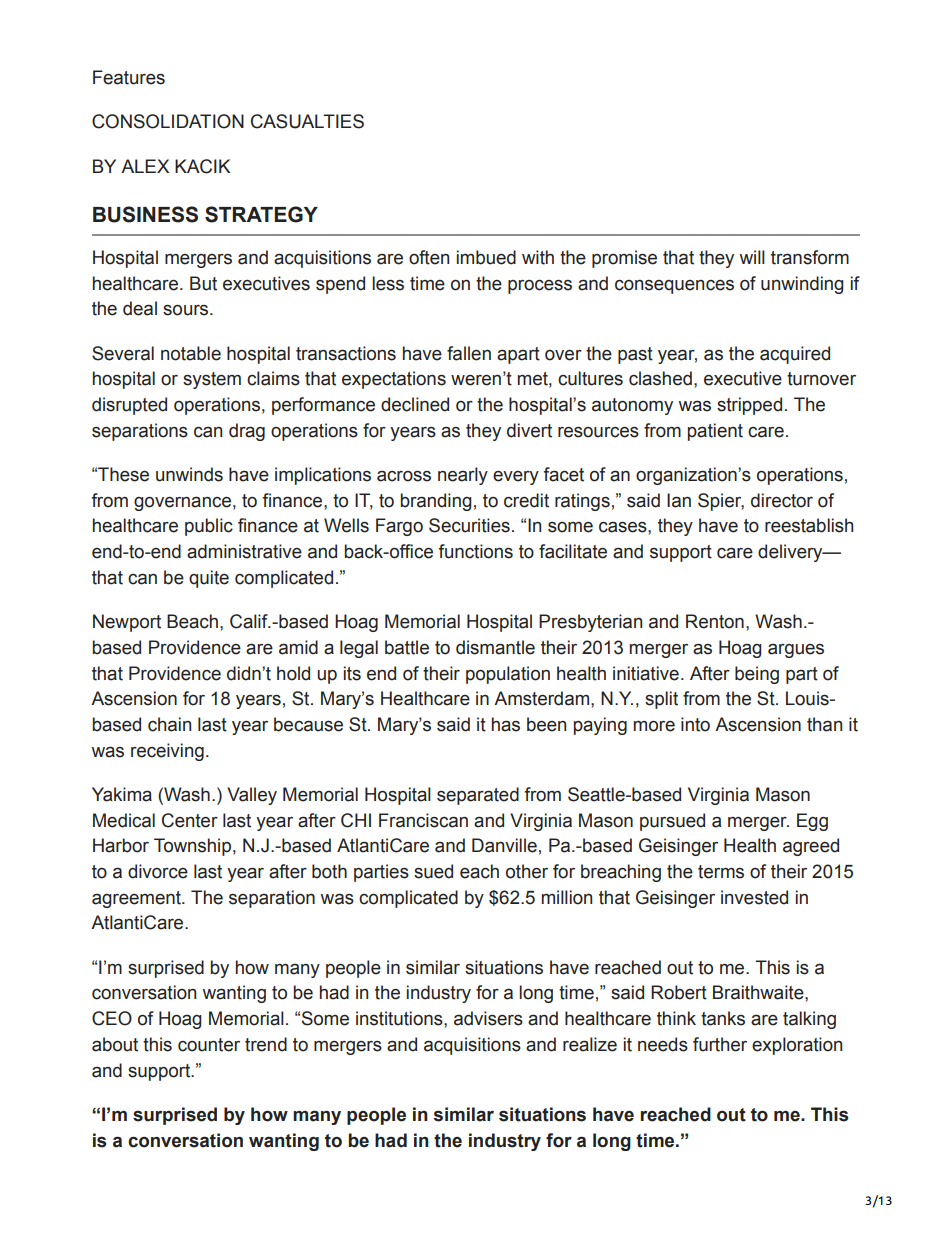 This screenshot has width=952, height=1233. I want to click on functions, so click(475, 551).
